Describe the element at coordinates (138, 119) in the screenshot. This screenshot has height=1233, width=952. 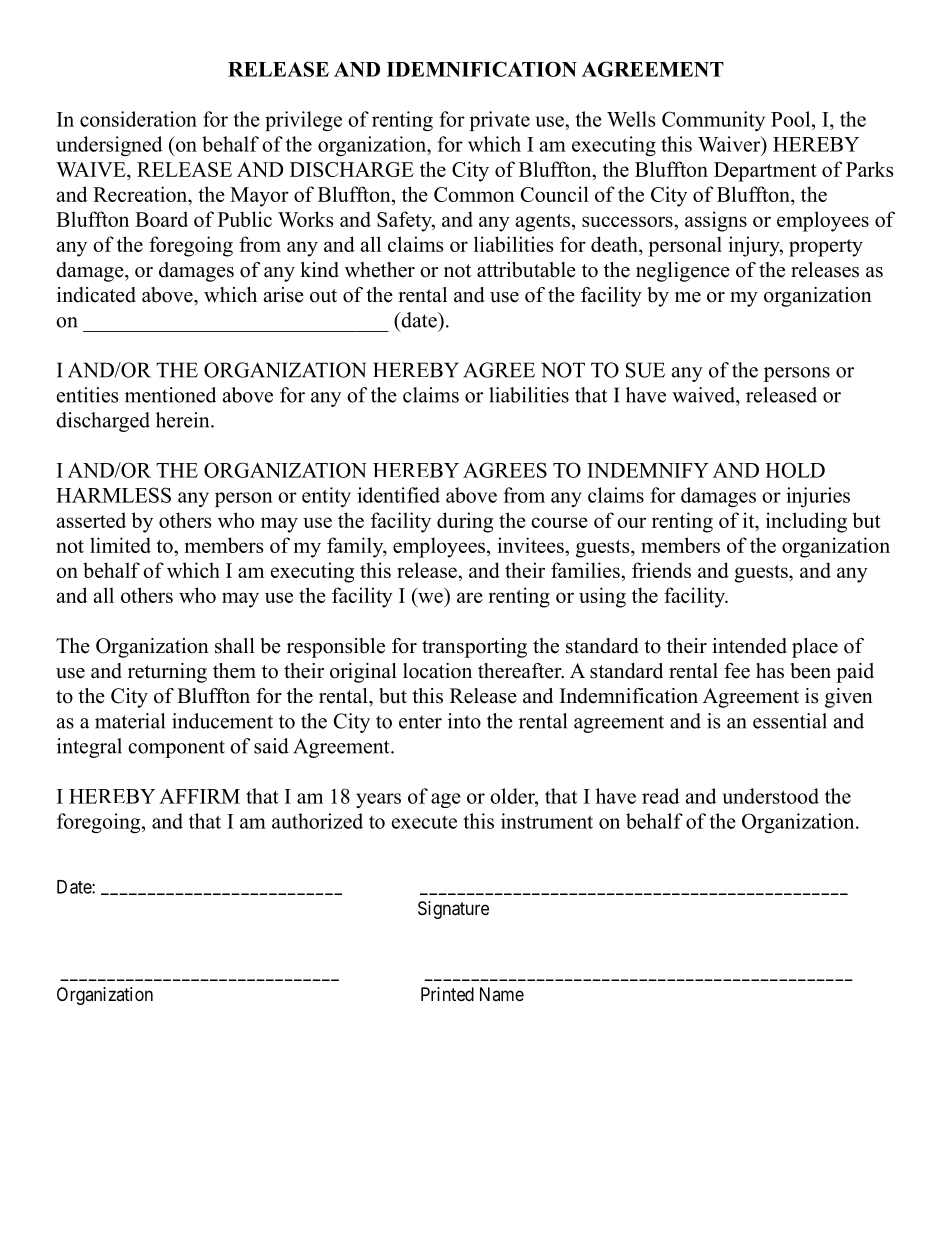
I see `consideration` at that location.
